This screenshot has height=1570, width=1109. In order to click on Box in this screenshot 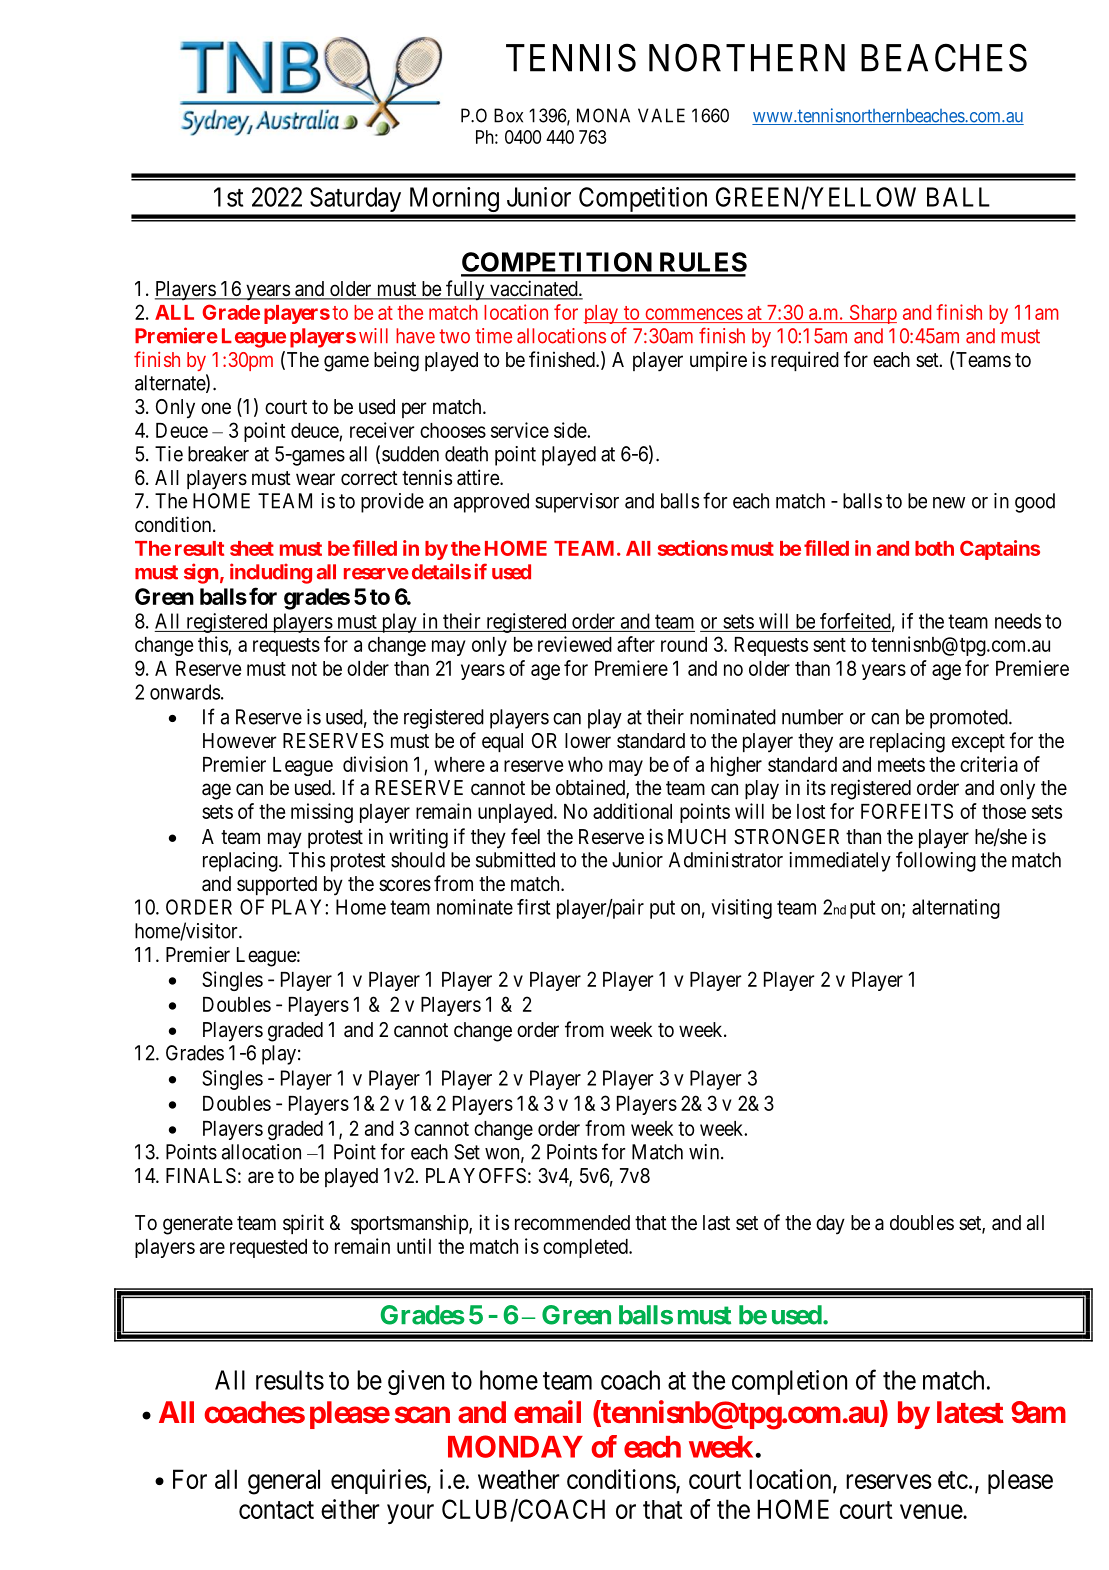, I will do `click(508, 115)`.
